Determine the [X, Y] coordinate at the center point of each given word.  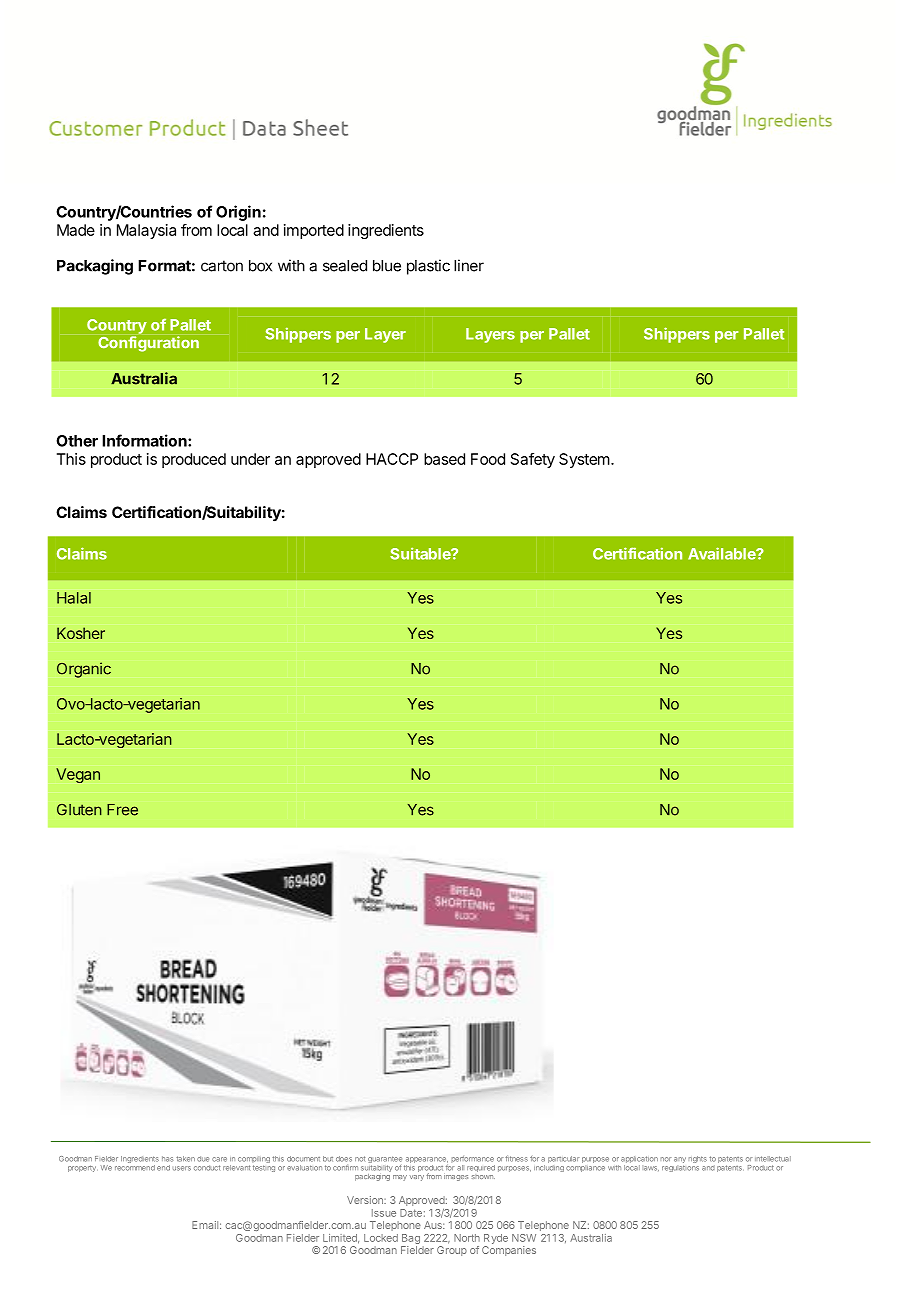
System [584, 460]
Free [122, 810]
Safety [533, 460]
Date [411, 1213]
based [444, 459]
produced [194, 460]
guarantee [385, 1161]
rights [697, 1159]
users [181, 1168]
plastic [428, 267]
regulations [680, 1167]
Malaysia [146, 231]
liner [469, 265]
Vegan [78, 775]
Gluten [79, 810]
